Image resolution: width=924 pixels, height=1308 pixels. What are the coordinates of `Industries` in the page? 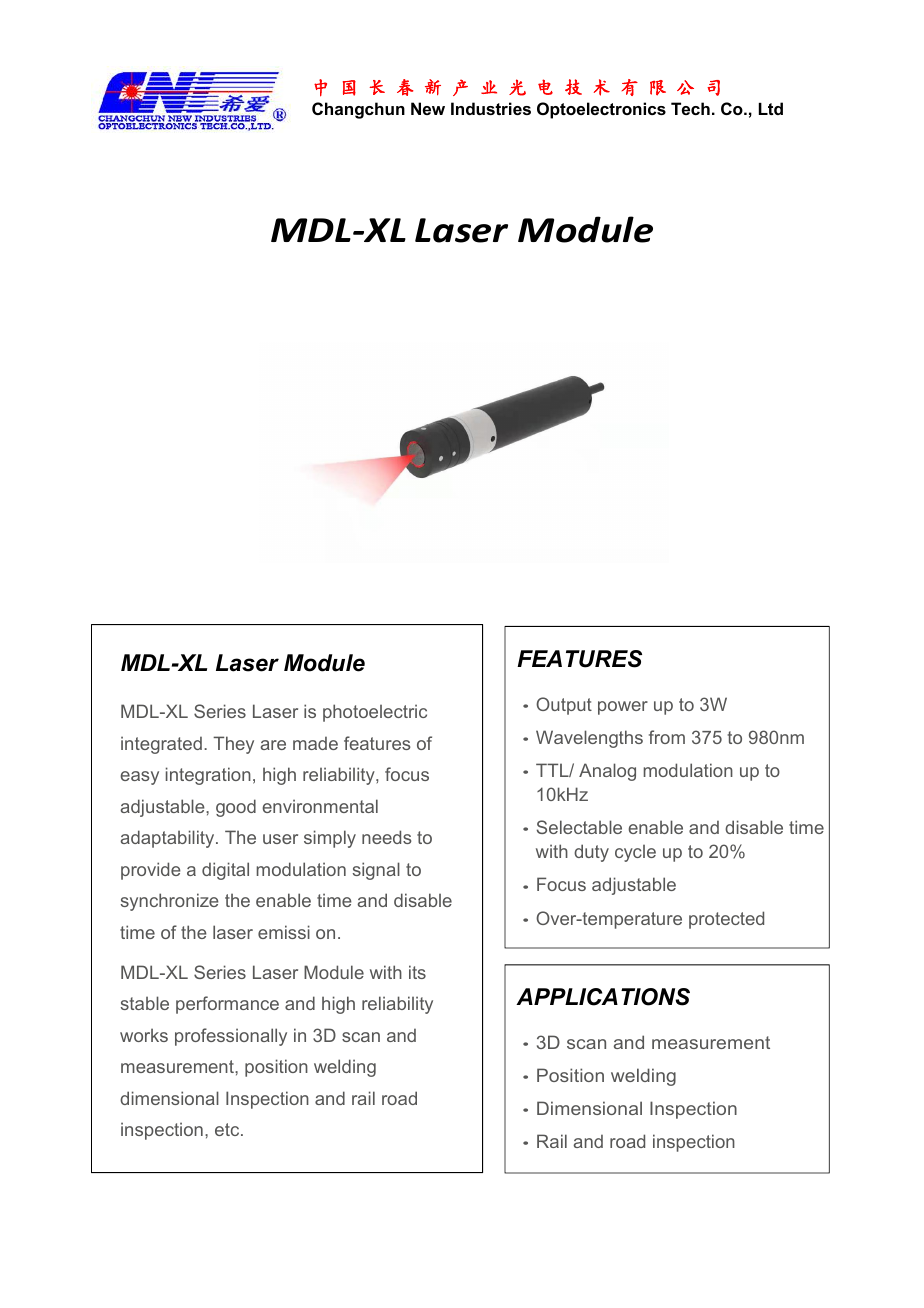 It's located at (491, 108).
